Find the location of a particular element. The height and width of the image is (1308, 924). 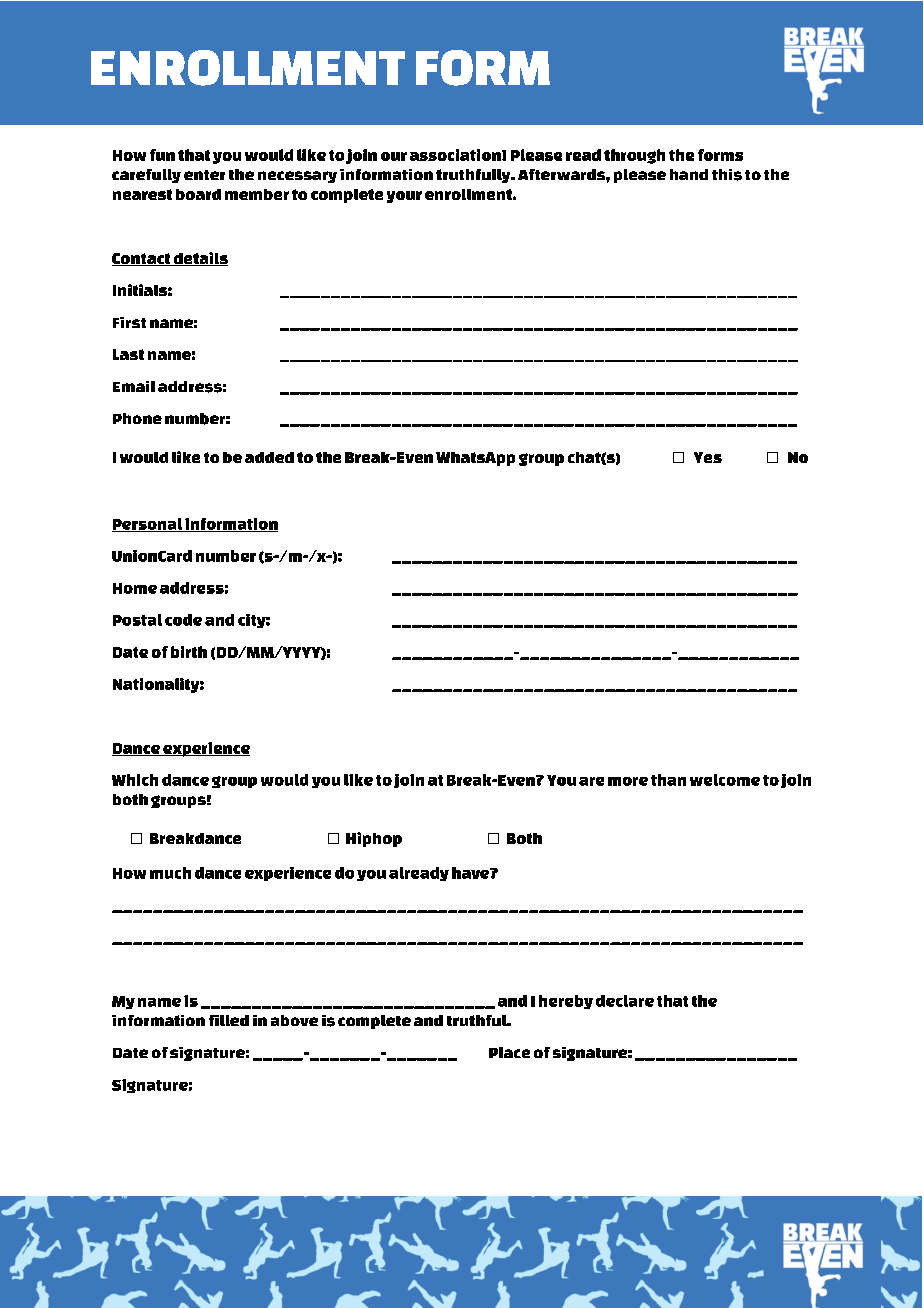

code is located at coordinates (183, 620).
